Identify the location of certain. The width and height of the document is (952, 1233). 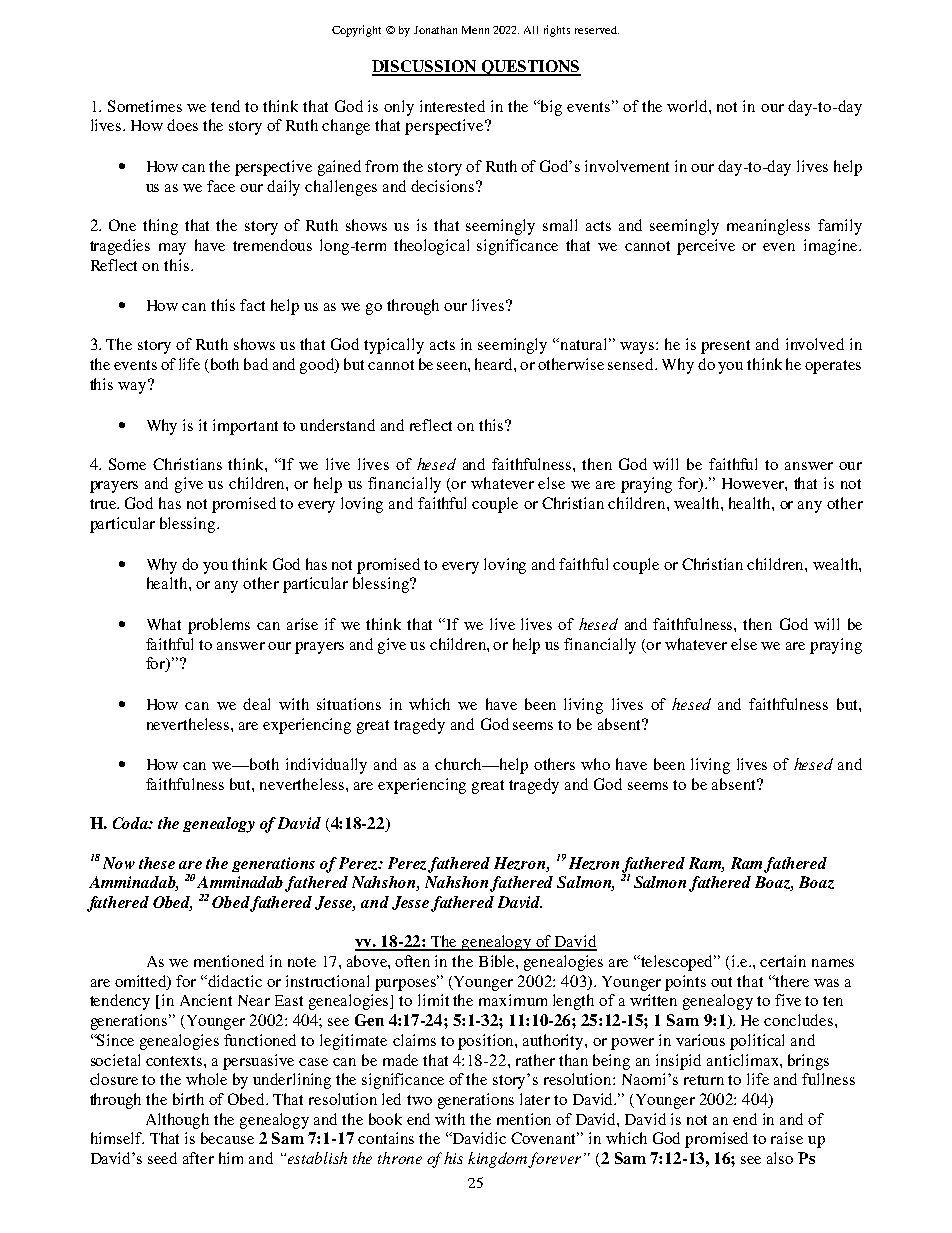
(783, 961).
